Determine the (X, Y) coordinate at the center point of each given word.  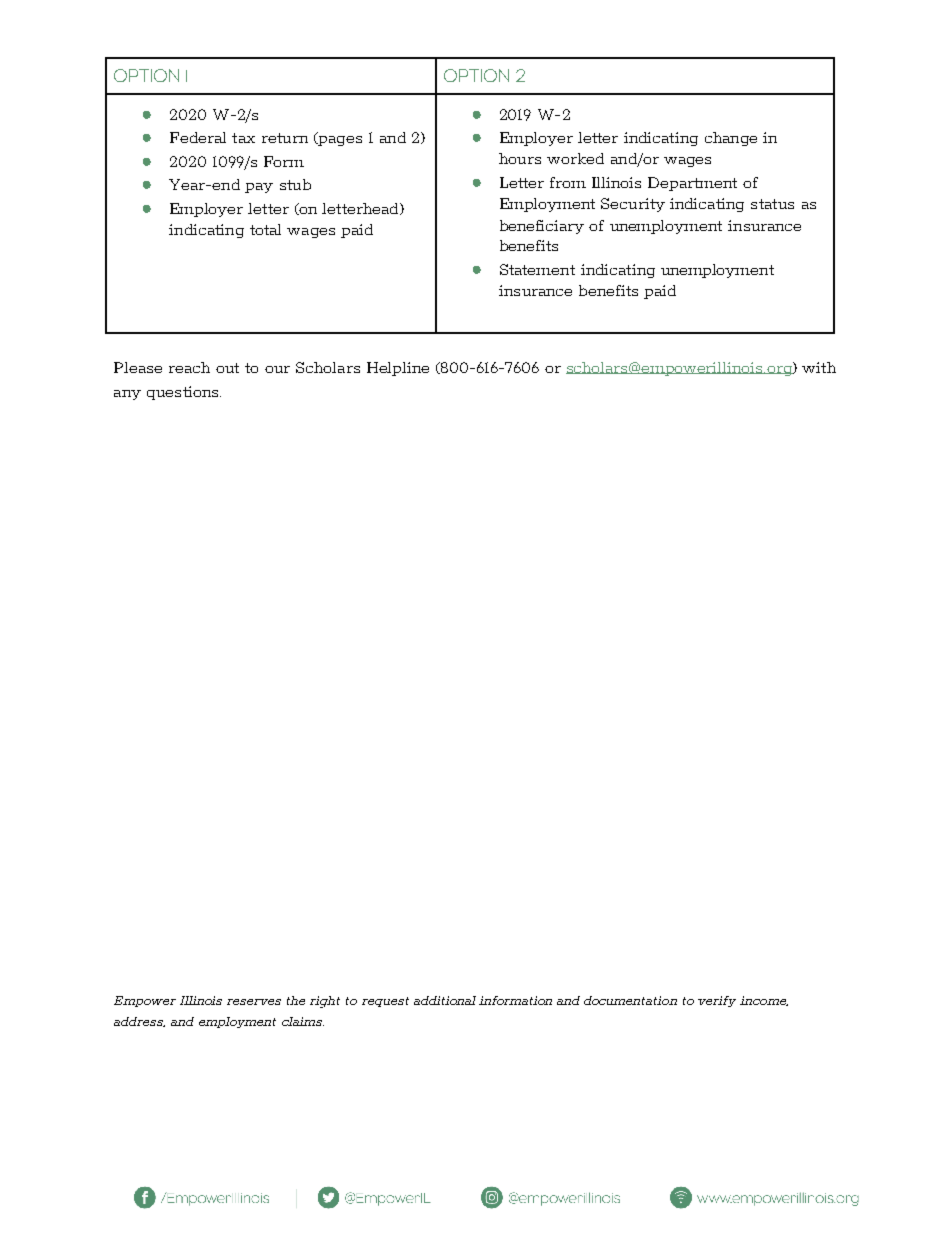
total (265, 229)
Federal (198, 137)
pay (259, 188)
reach (189, 367)
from (568, 182)
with (819, 367)
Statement (537, 269)
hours (520, 158)
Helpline (398, 369)
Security (633, 205)
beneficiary (542, 227)
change (731, 139)
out (227, 368)
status (772, 204)
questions (184, 393)
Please (138, 367)
